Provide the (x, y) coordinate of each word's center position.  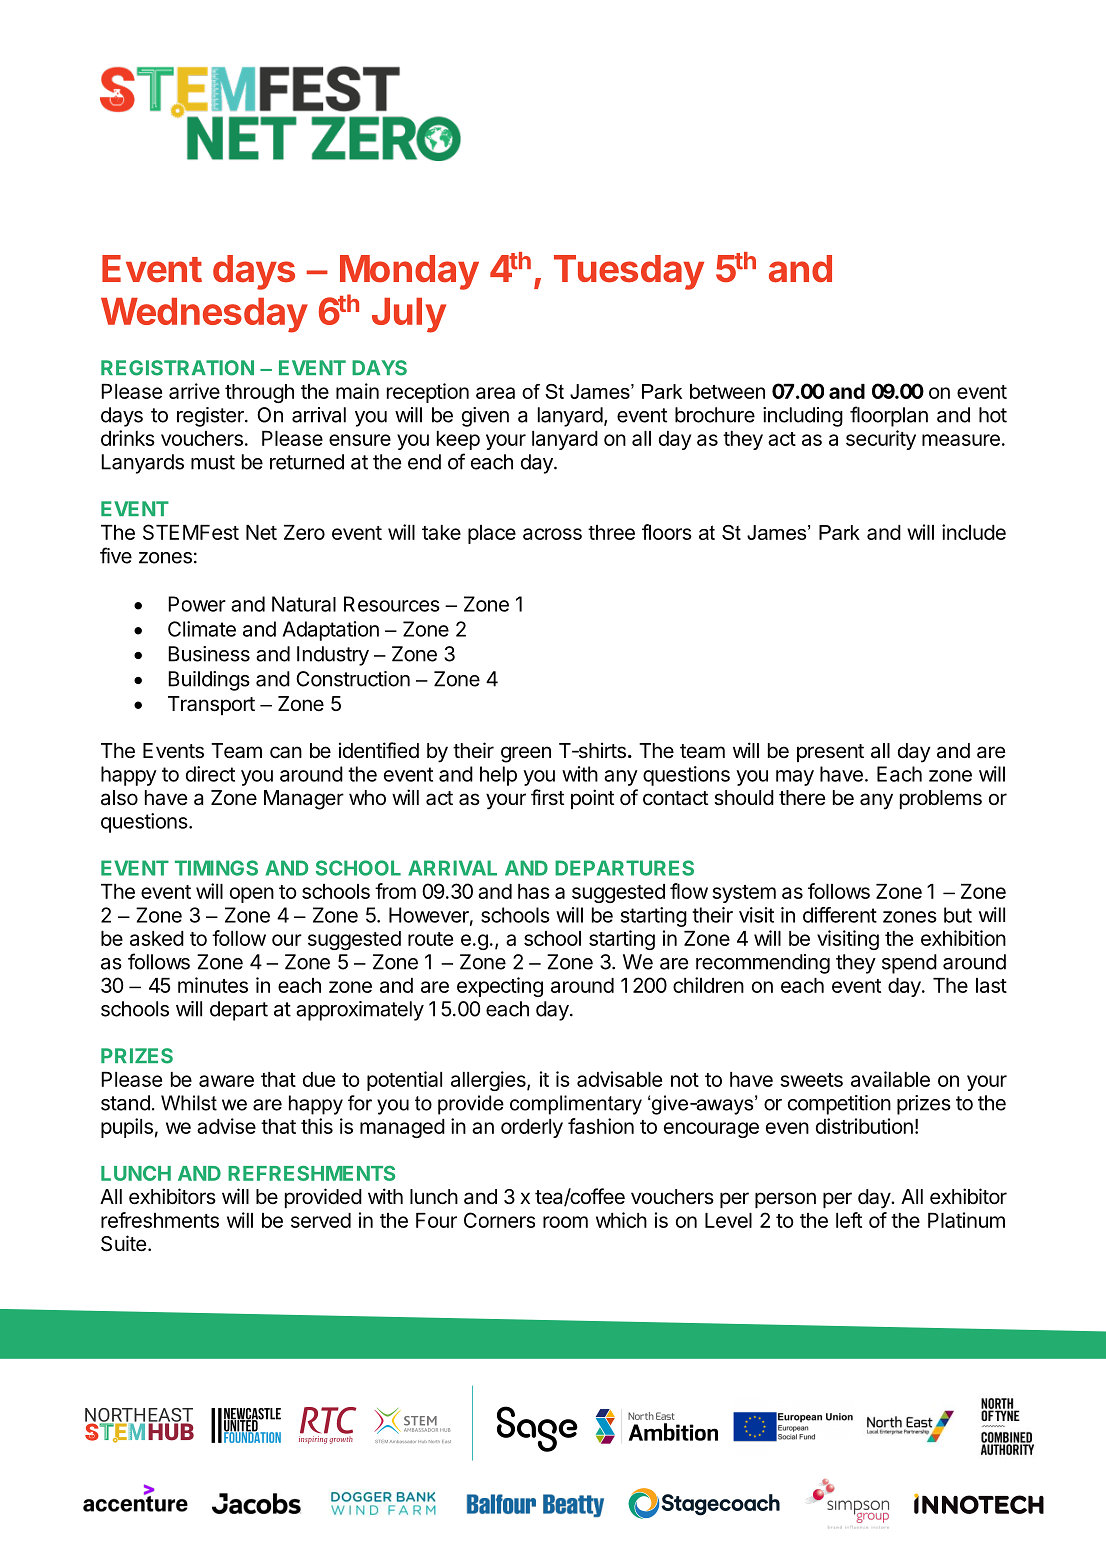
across (552, 534)
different (840, 915)
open (252, 895)
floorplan (889, 416)
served (321, 1220)
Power (197, 604)
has (534, 891)
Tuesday (629, 272)
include (974, 532)
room (565, 1222)
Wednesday (204, 315)
